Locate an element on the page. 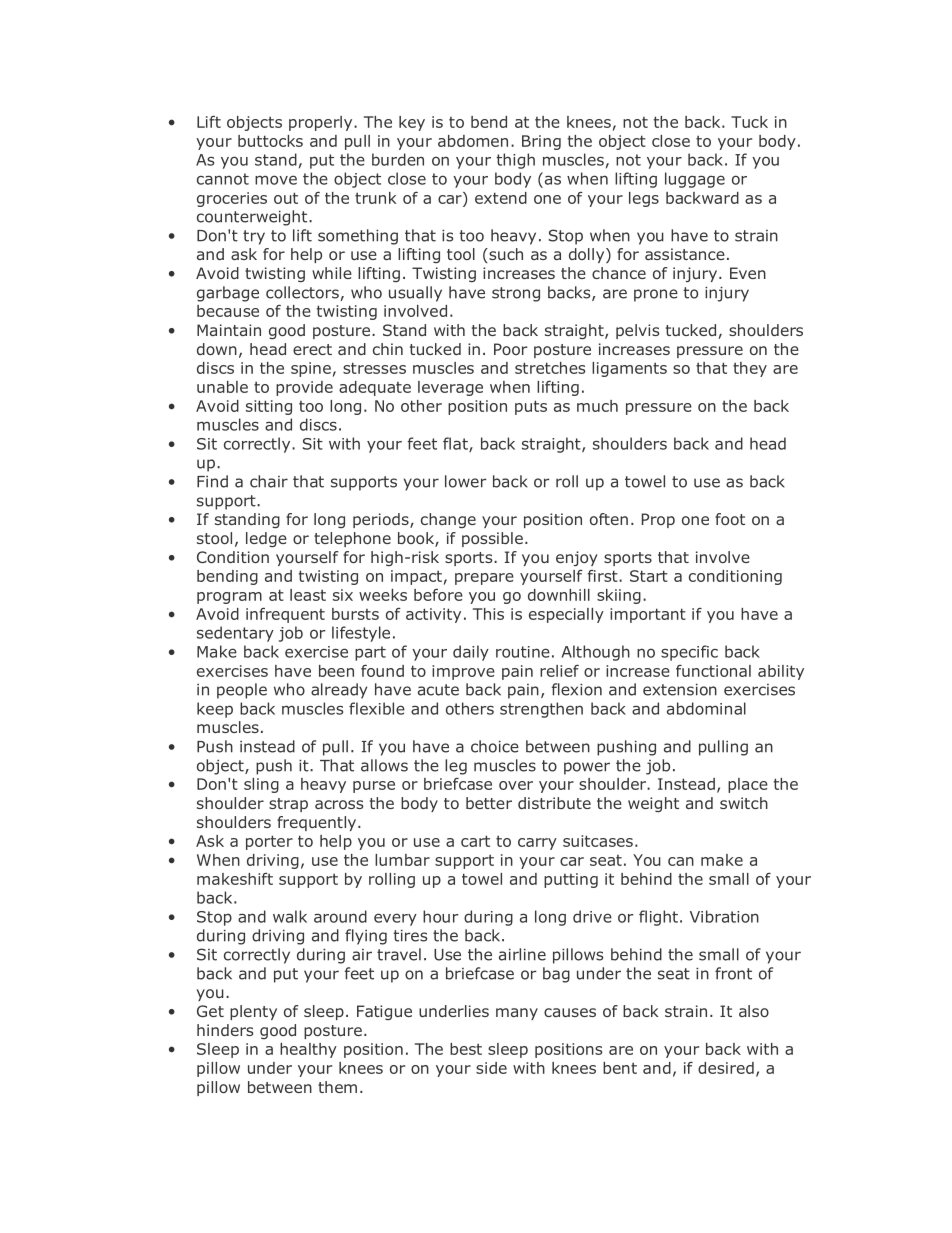 Image resolution: width=952 pixels, height=1233 pixels. side is located at coordinates (491, 1068).
